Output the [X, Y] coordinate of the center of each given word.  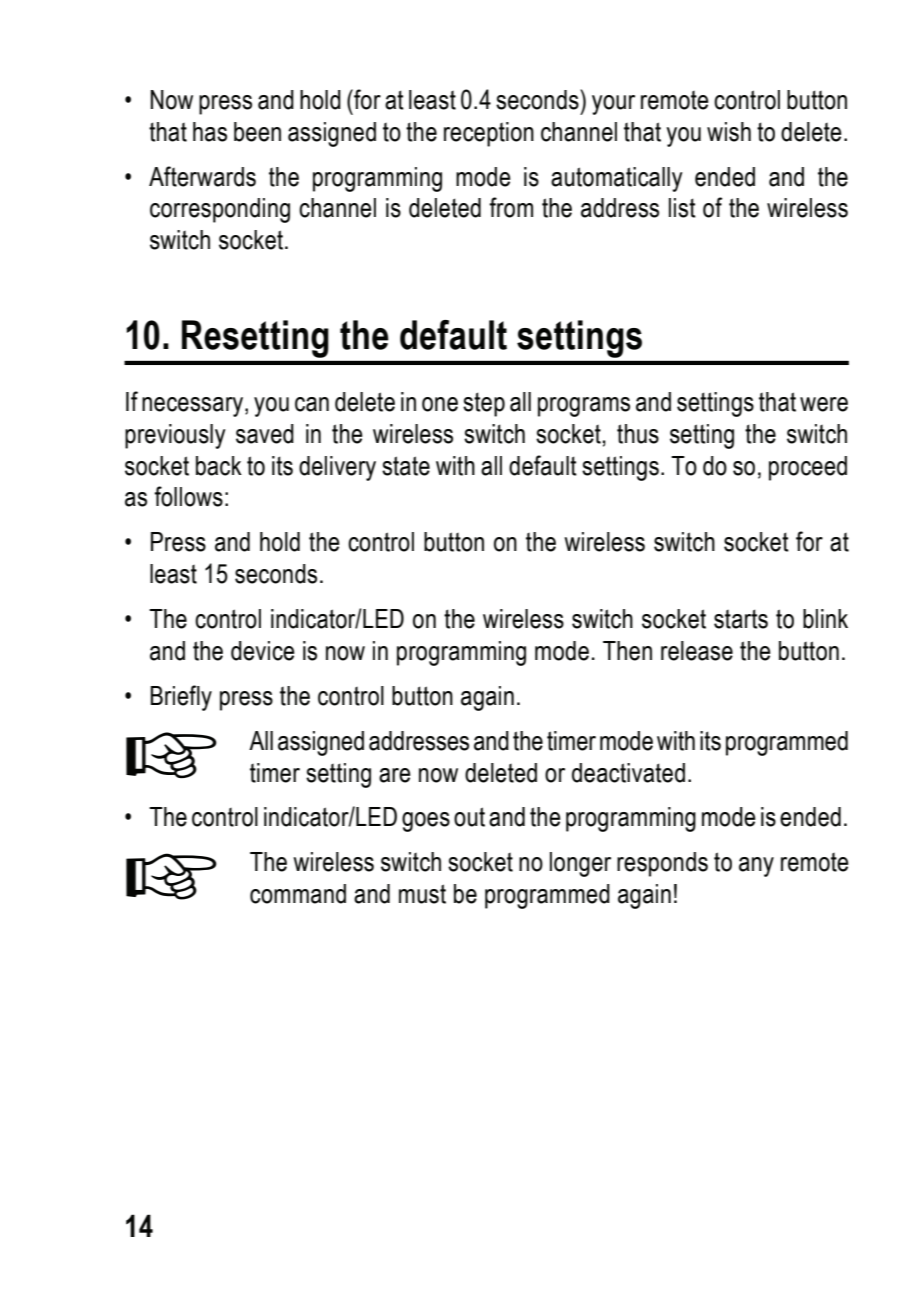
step [484, 404]
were [824, 404]
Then [627, 651]
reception [489, 134]
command [298, 894]
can [312, 404]
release [697, 651]
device [263, 651]
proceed [808, 468]
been [257, 132]
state [406, 466]
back [219, 466]
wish [729, 132]
